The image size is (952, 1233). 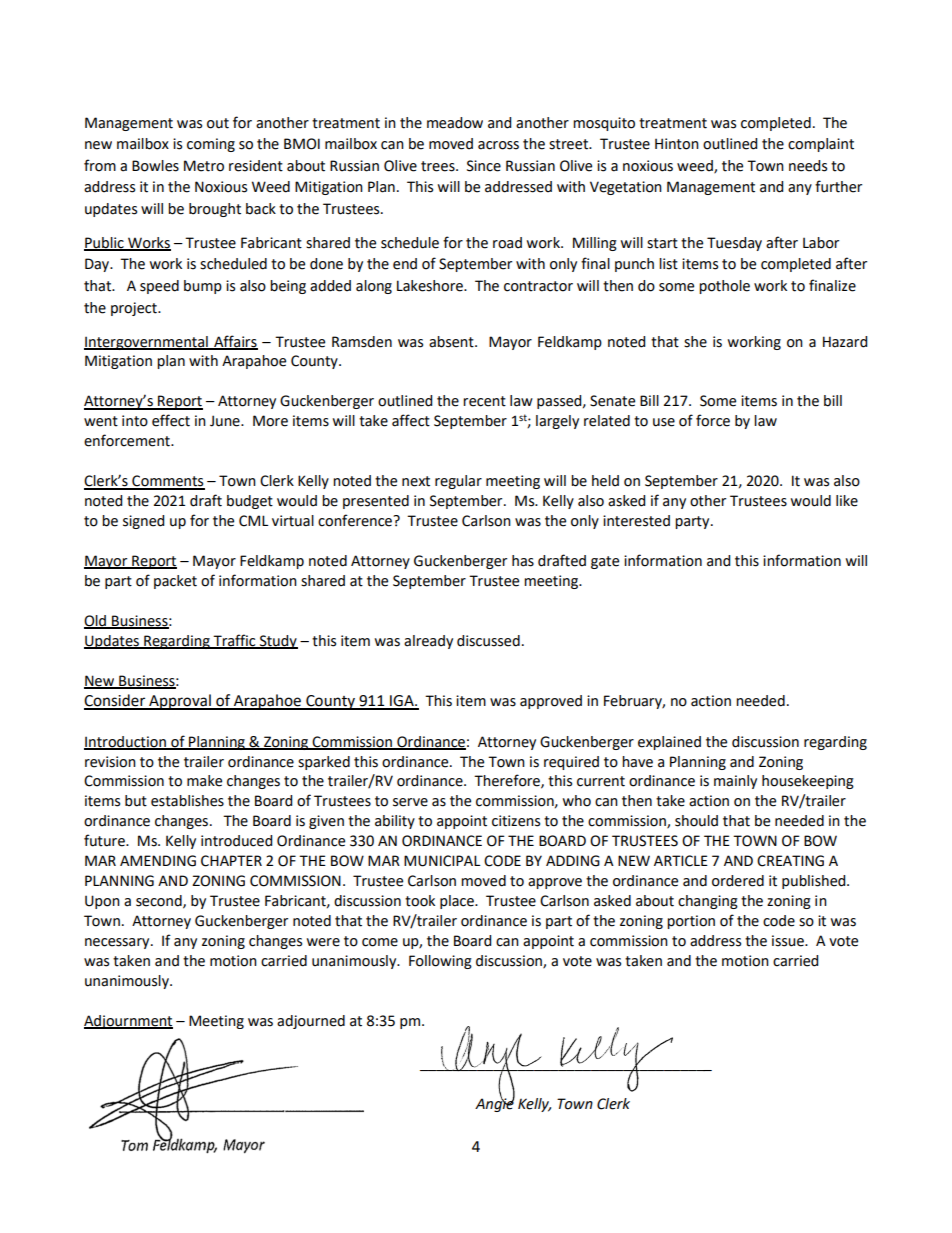 I want to click on Adjournment, so click(x=128, y=1022).
